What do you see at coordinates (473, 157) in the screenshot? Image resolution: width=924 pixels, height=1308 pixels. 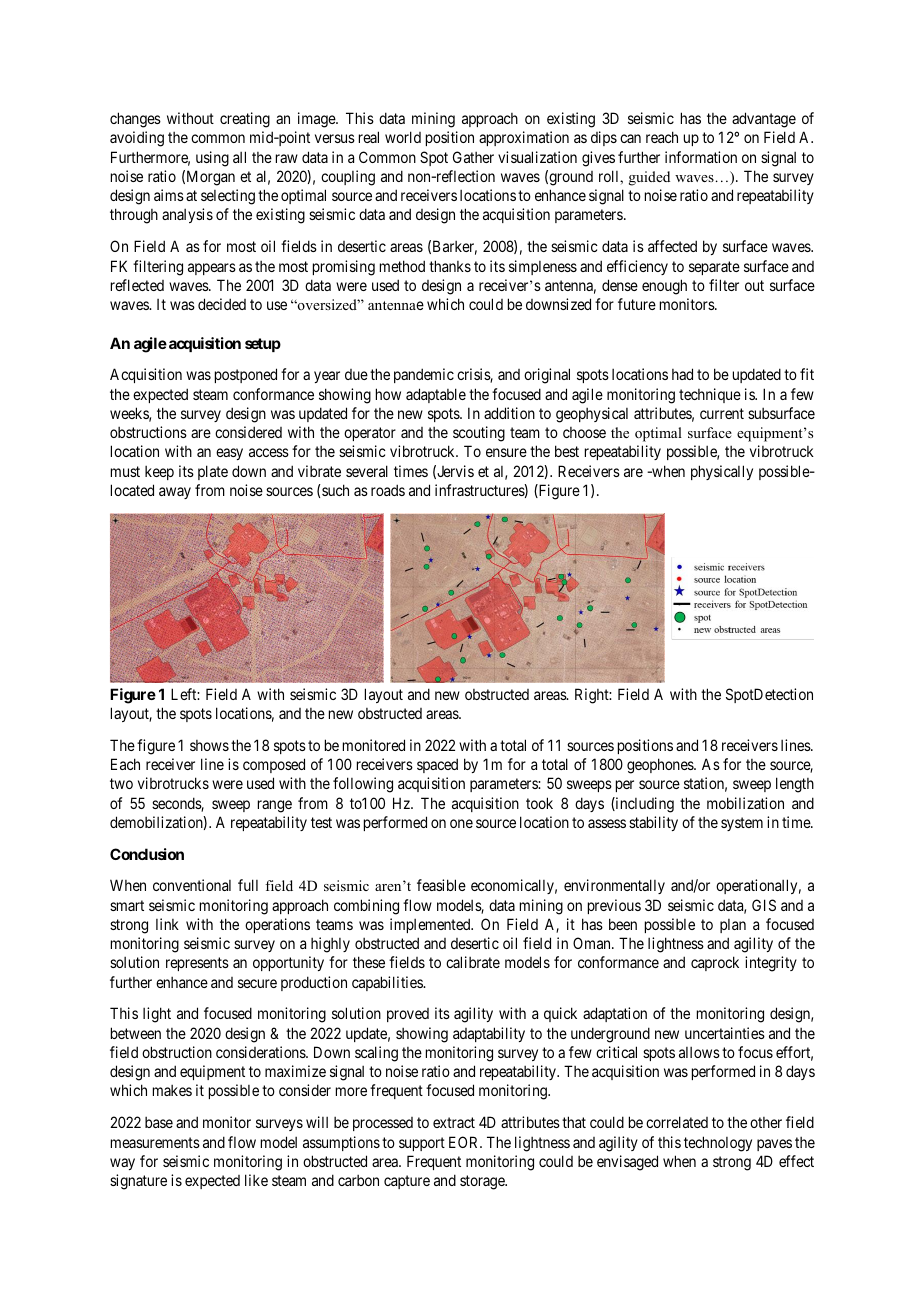 I see `Gather` at bounding box center [473, 157].
